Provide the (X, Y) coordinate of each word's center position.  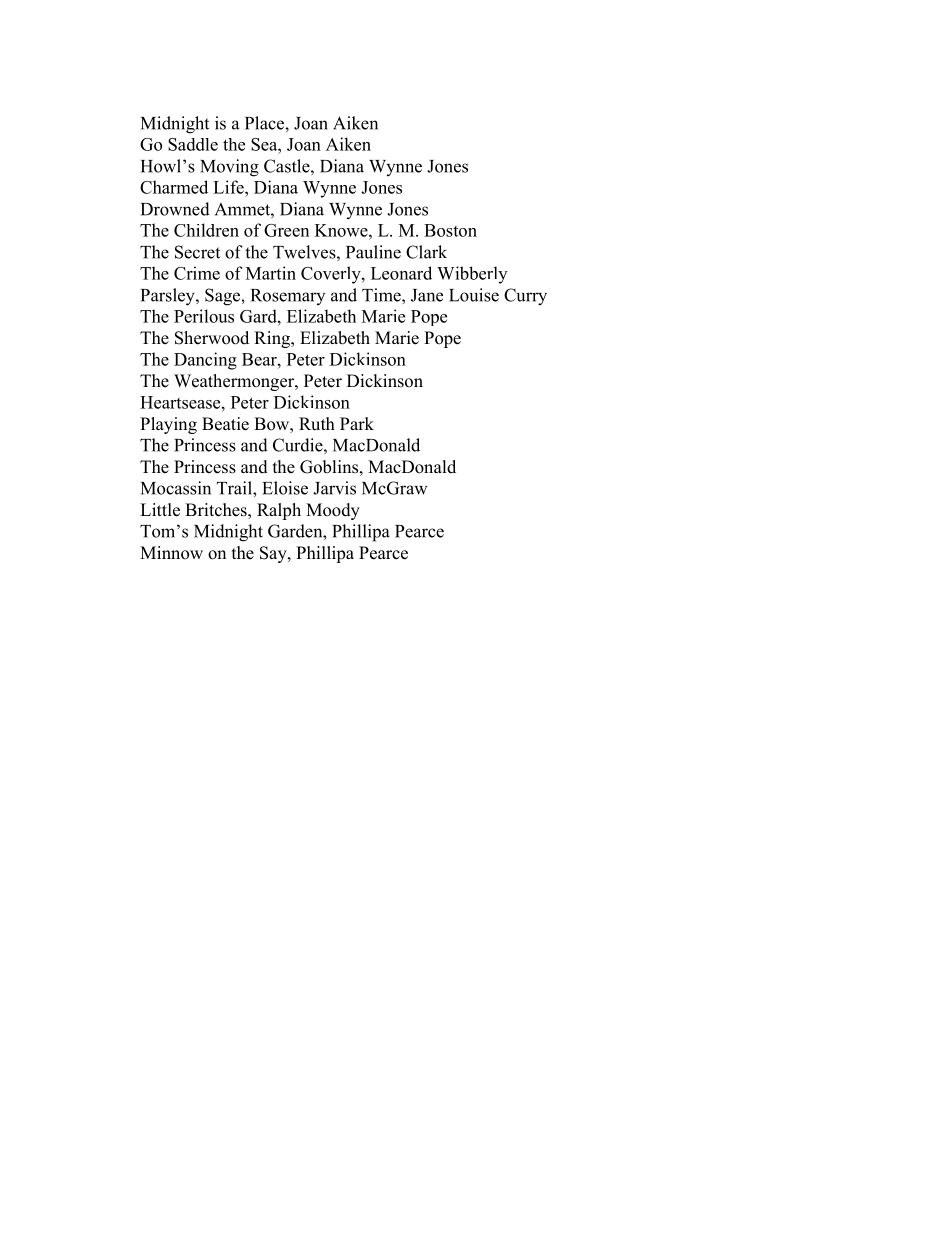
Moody (333, 511)
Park (357, 423)
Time (382, 295)
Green (286, 230)
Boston (450, 230)
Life (229, 187)
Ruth (317, 424)
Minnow (171, 553)
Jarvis (334, 488)
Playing (168, 425)
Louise (474, 295)
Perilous (204, 316)
